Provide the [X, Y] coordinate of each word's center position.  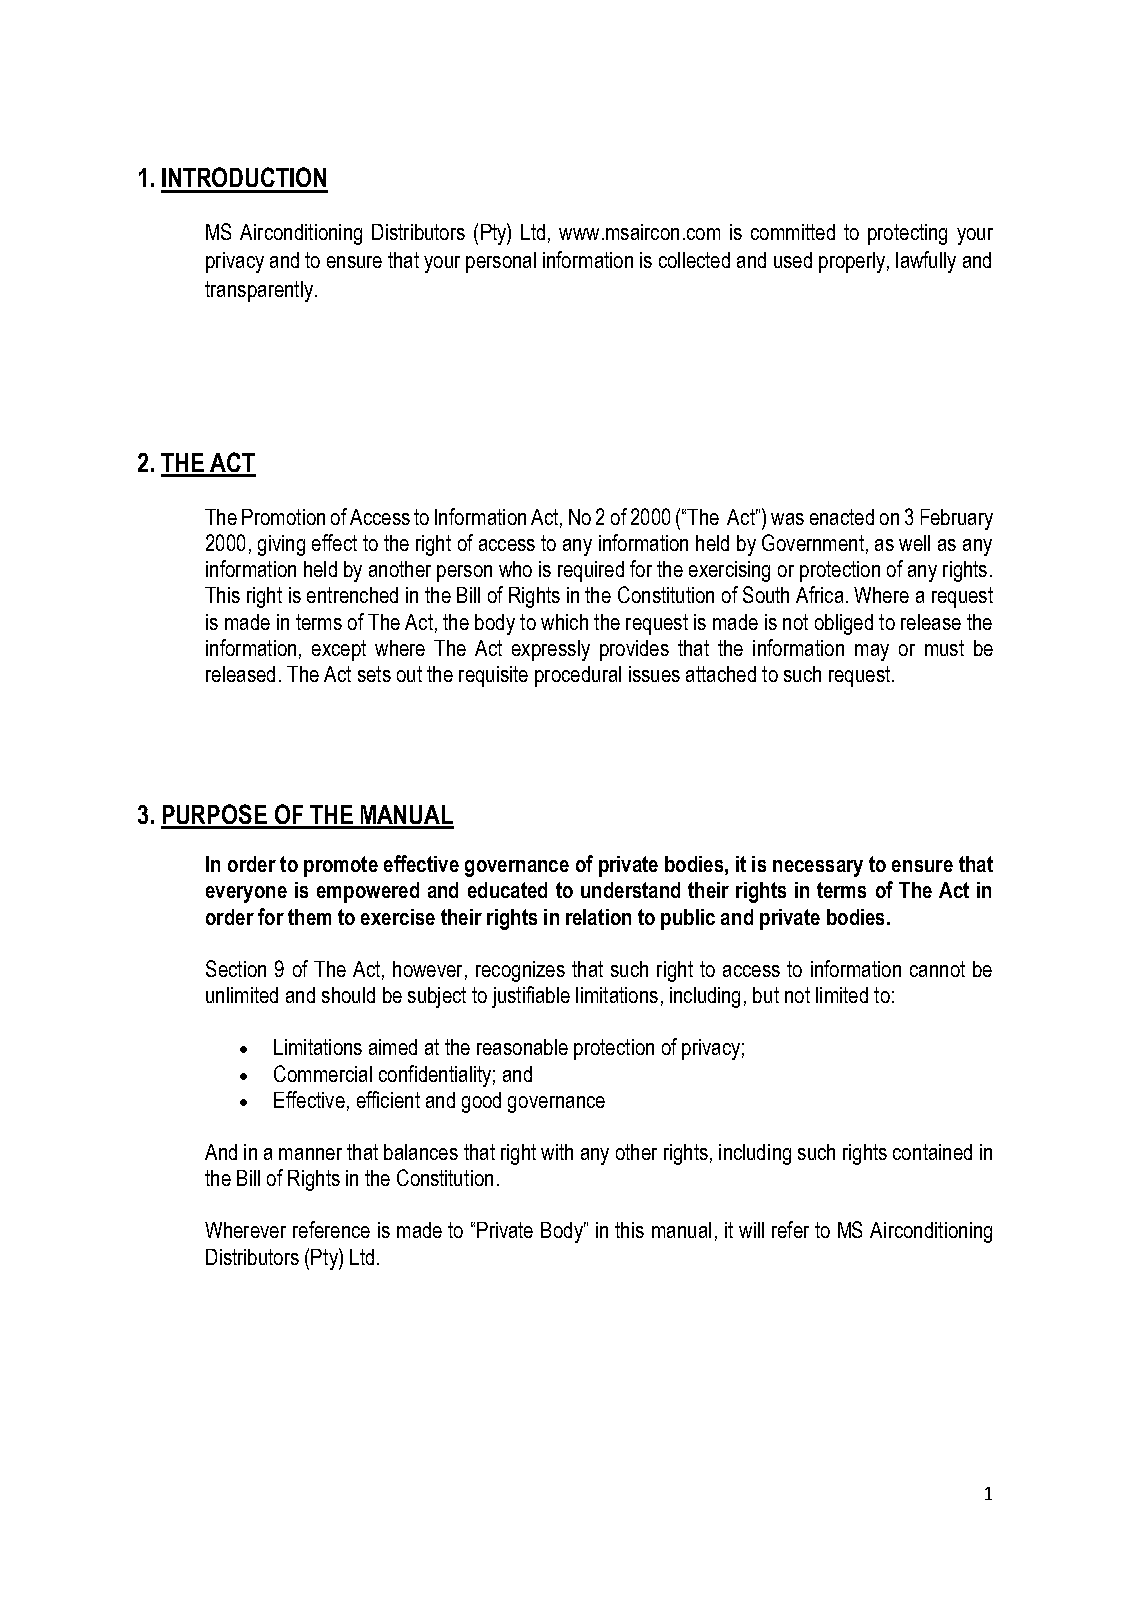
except [339, 650]
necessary [818, 868]
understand [630, 890]
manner [310, 1154]
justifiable [531, 997]
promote [341, 866]
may [872, 652]
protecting [907, 234]
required [591, 571]
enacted [842, 517]
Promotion [283, 517]
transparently [259, 291]
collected [694, 260]
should [348, 995]
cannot [937, 969]
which [564, 622]
